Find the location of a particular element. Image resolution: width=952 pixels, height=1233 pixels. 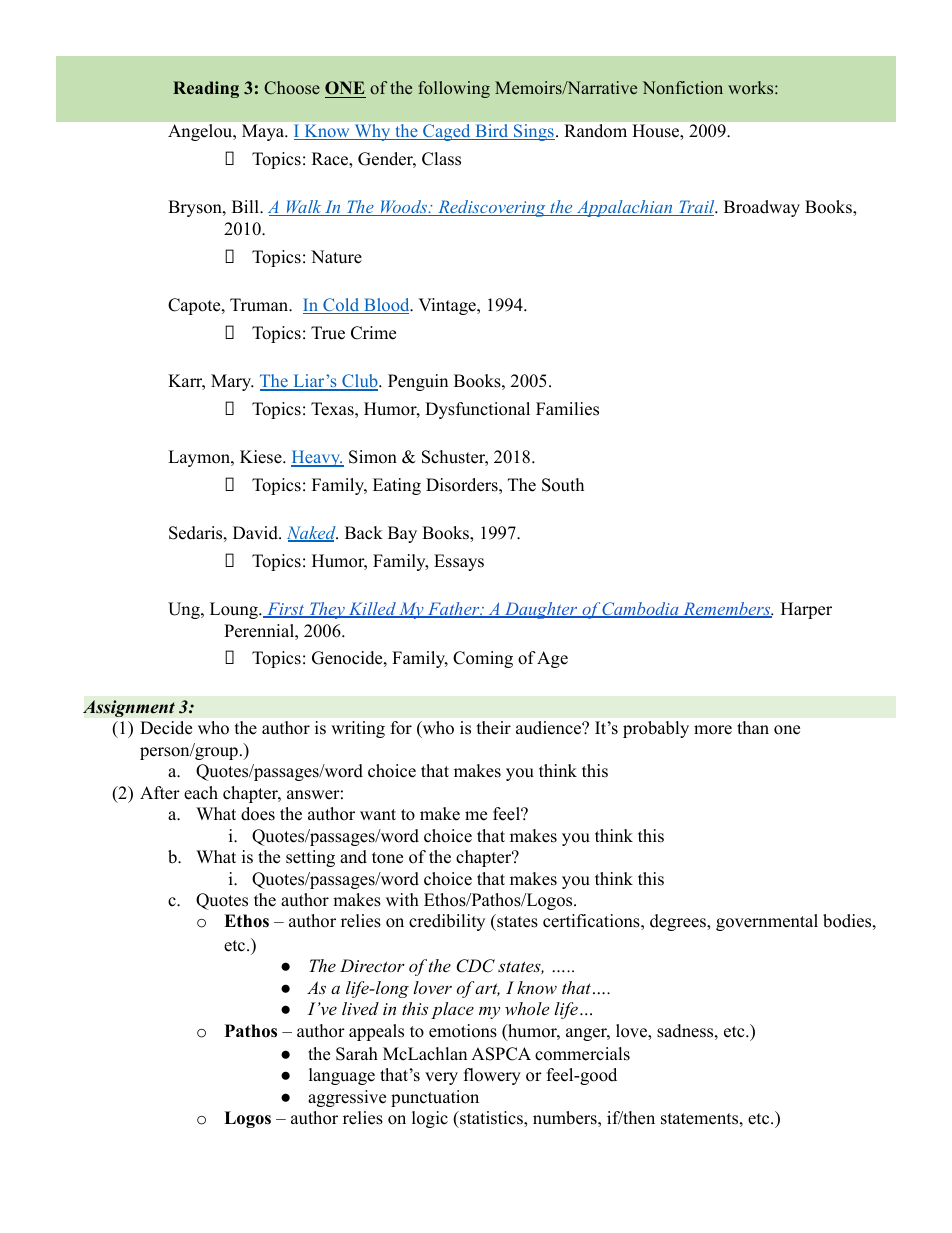

Mary is located at coordinates (232, 382).
